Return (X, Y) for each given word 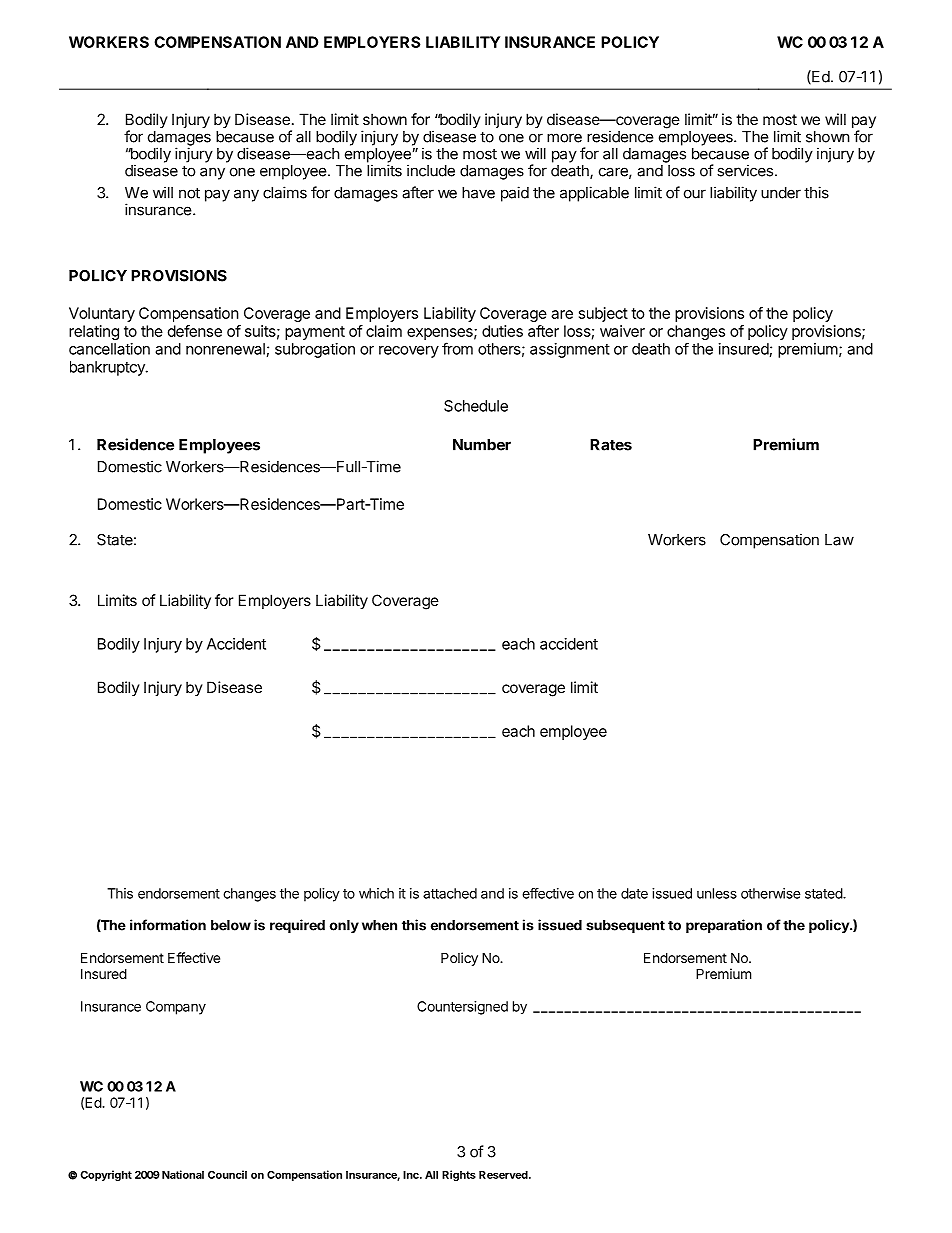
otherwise (771, 893)
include (431, 170)
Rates (611, 445)
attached (450, 893)
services (745, 170)
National (183, 1174)
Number (482, 445)
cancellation (109, 349)
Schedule (476, 406)
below (231, 925)
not (189, 193)
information (168, 925)
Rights (459, 1175)
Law (839, 540)
